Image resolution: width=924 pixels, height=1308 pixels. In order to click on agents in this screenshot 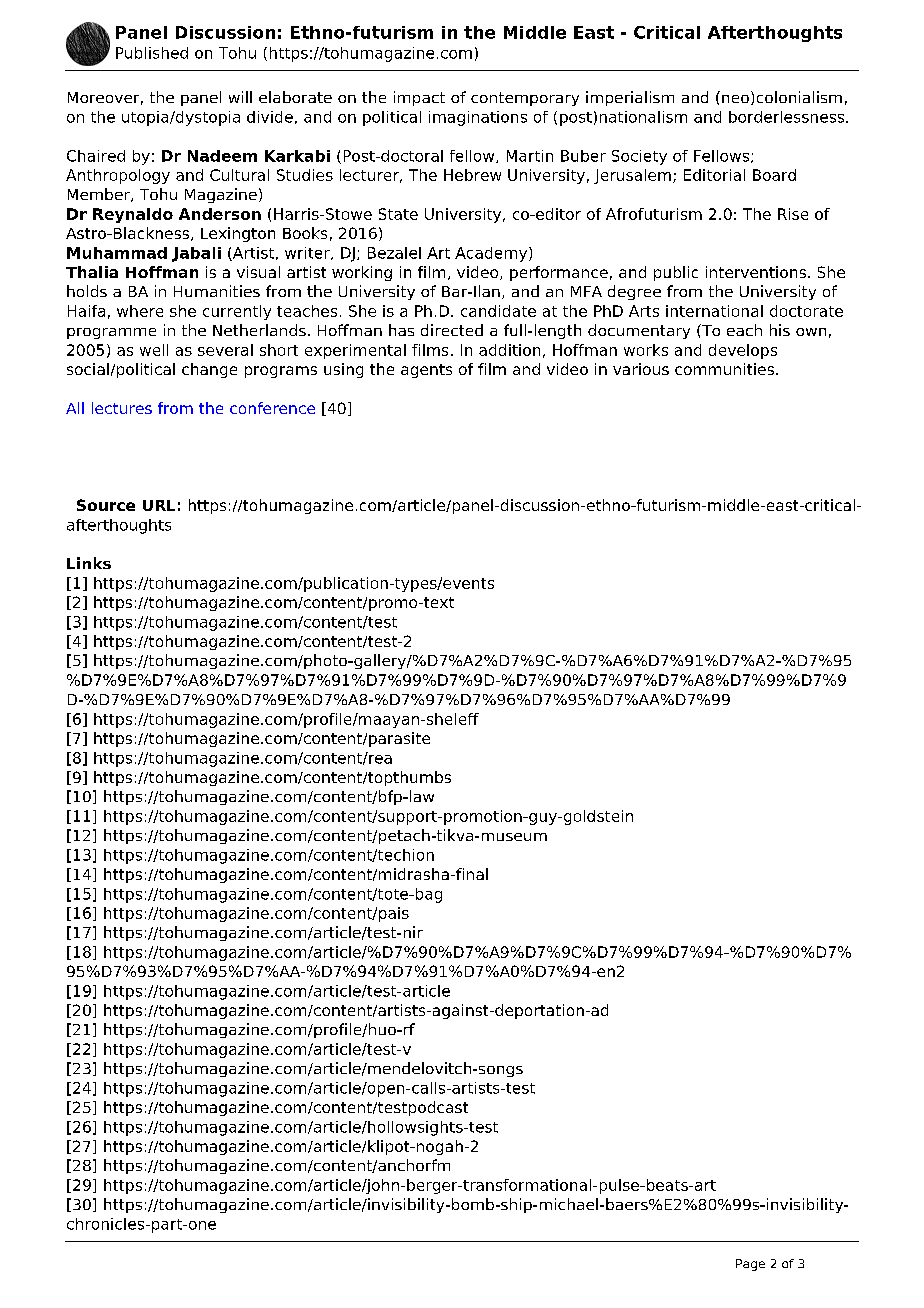, I will do `click(426, 371)`.
